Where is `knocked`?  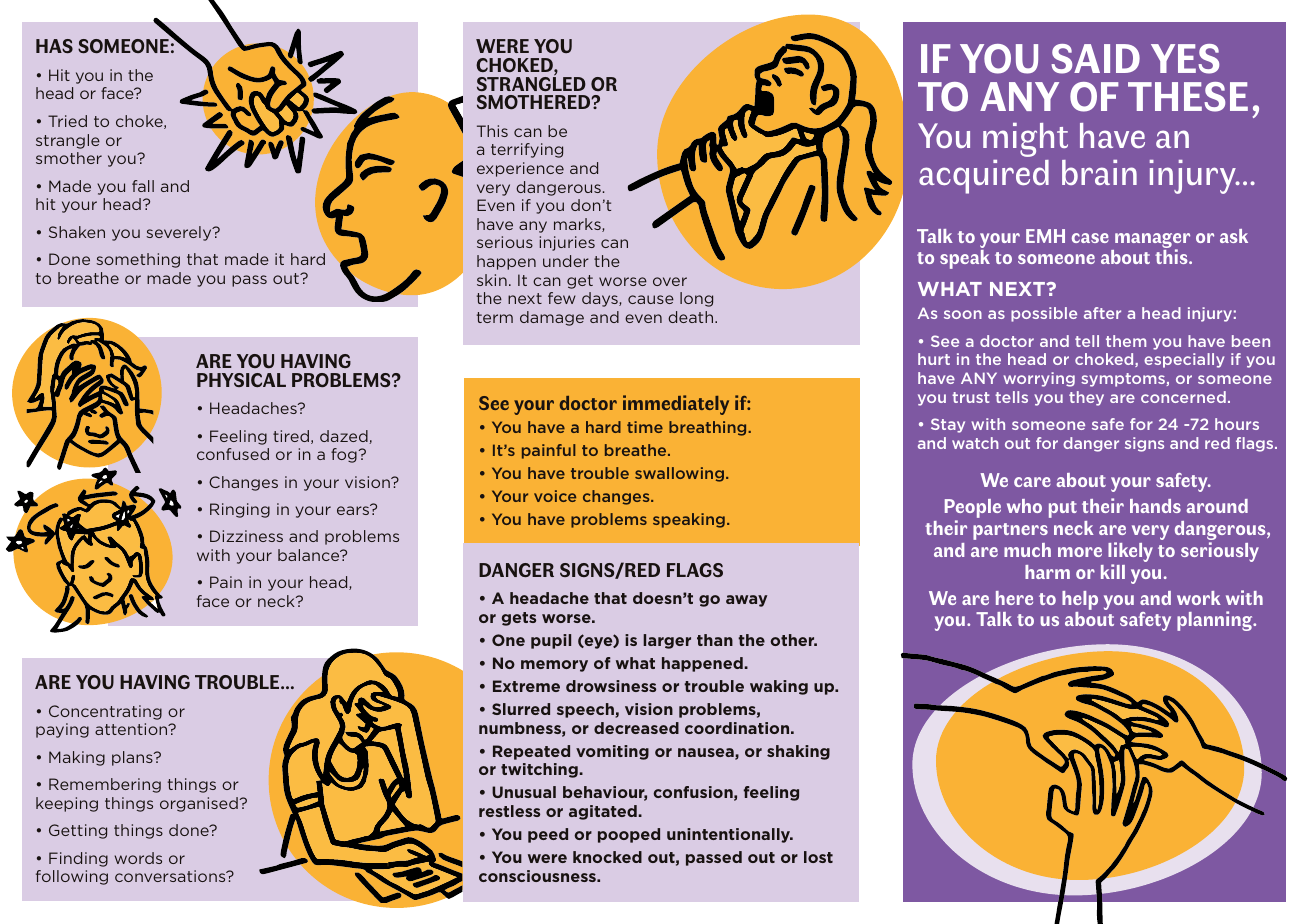 knocked is located at coordinates (607, 857).
